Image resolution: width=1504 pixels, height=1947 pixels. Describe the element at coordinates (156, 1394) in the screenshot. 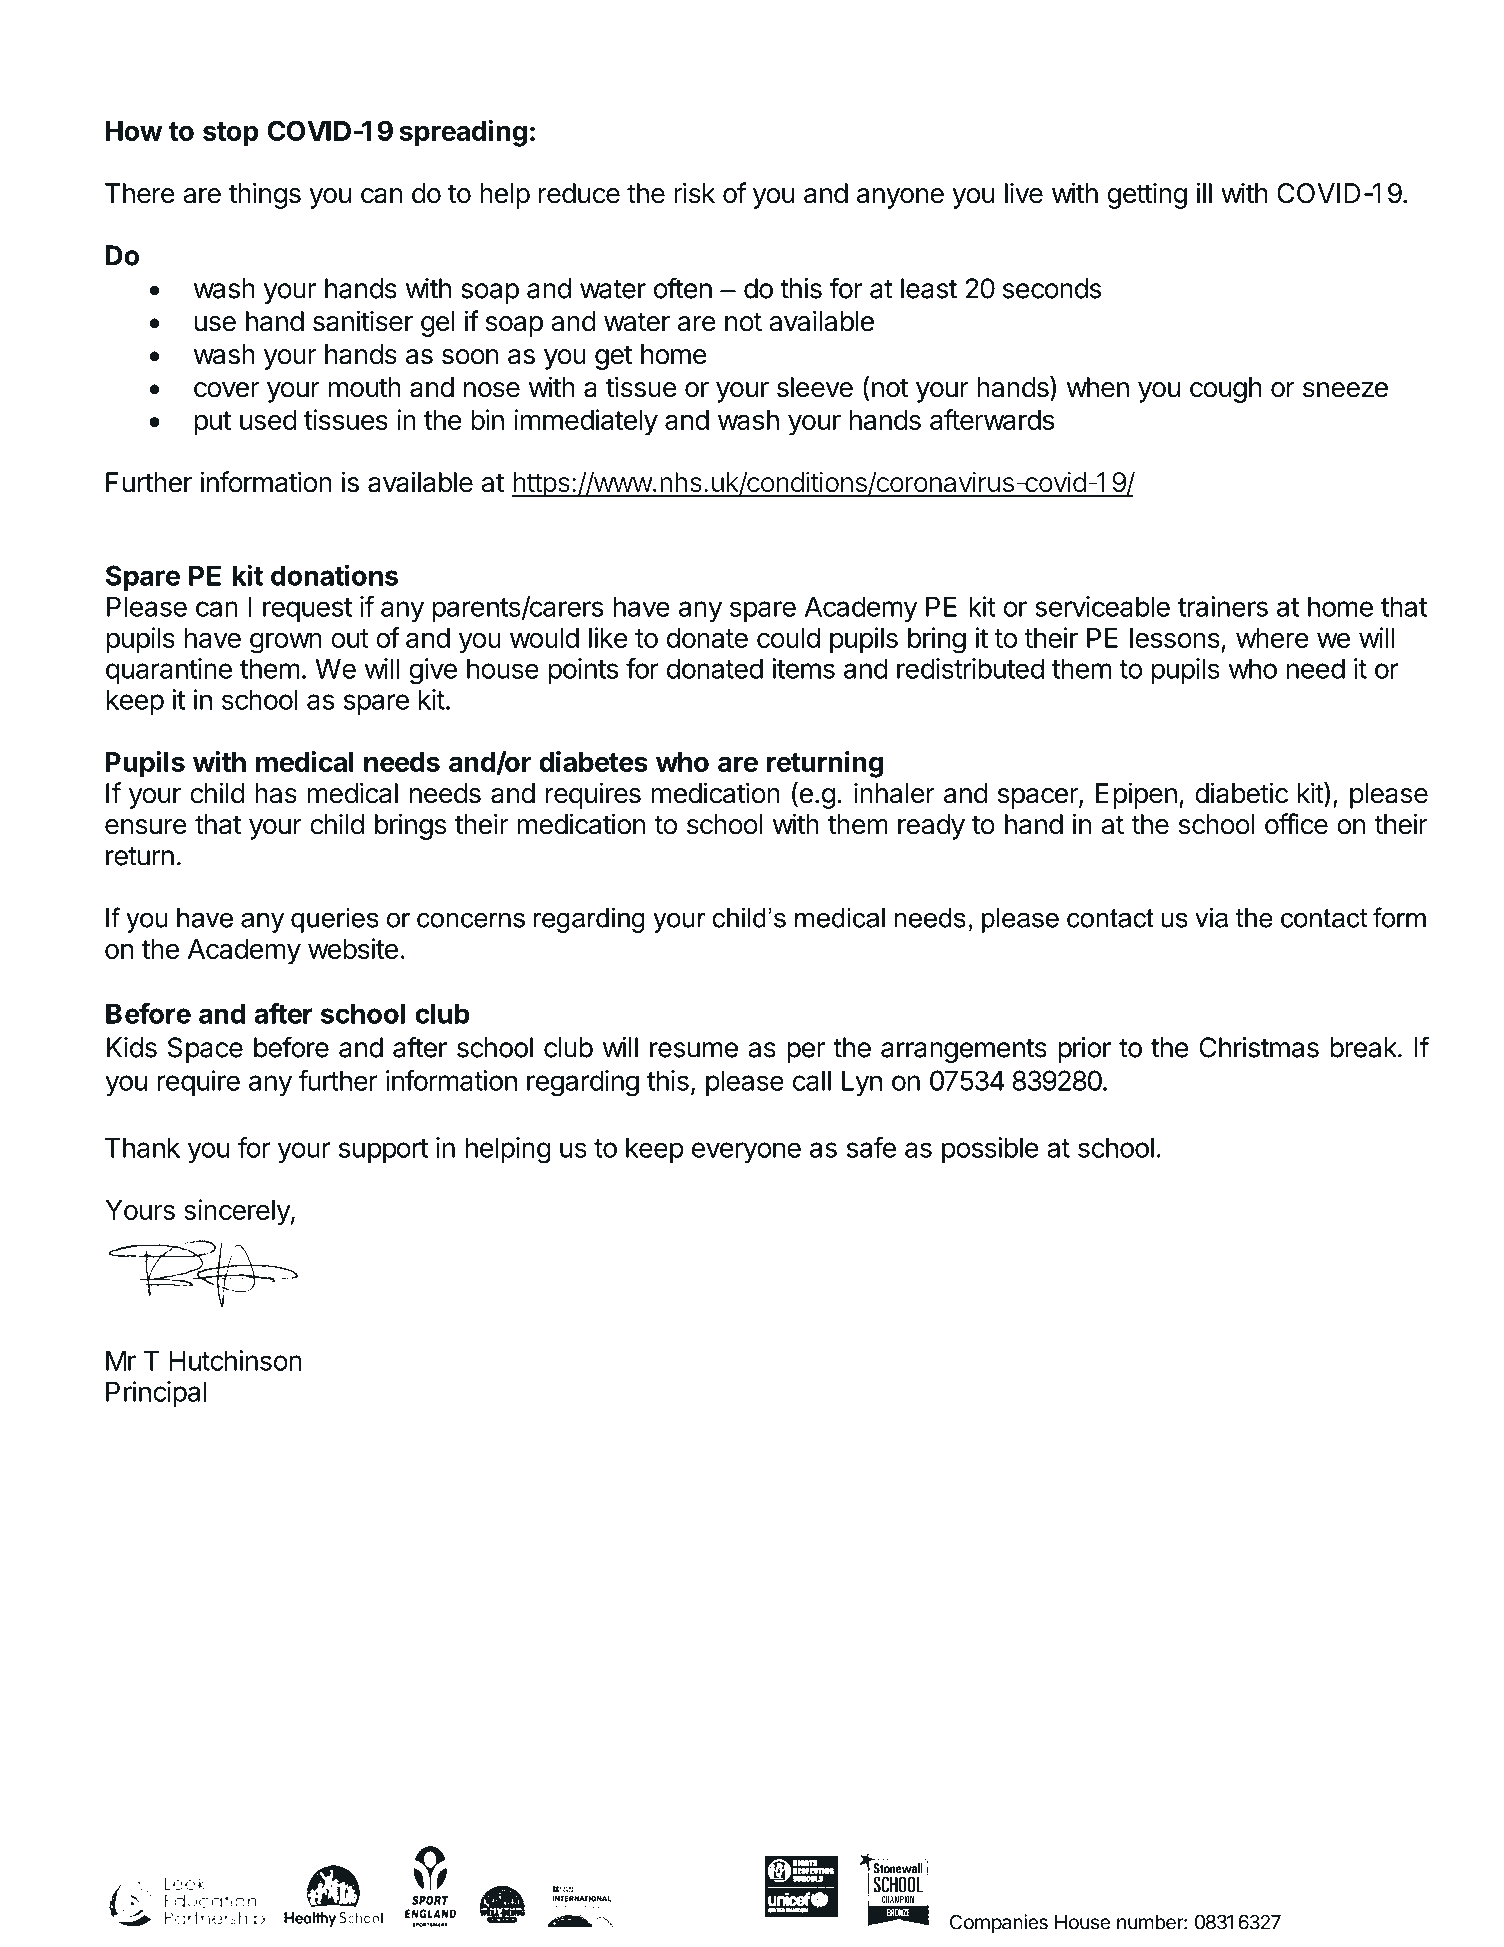

I see `Principal` at that location.
